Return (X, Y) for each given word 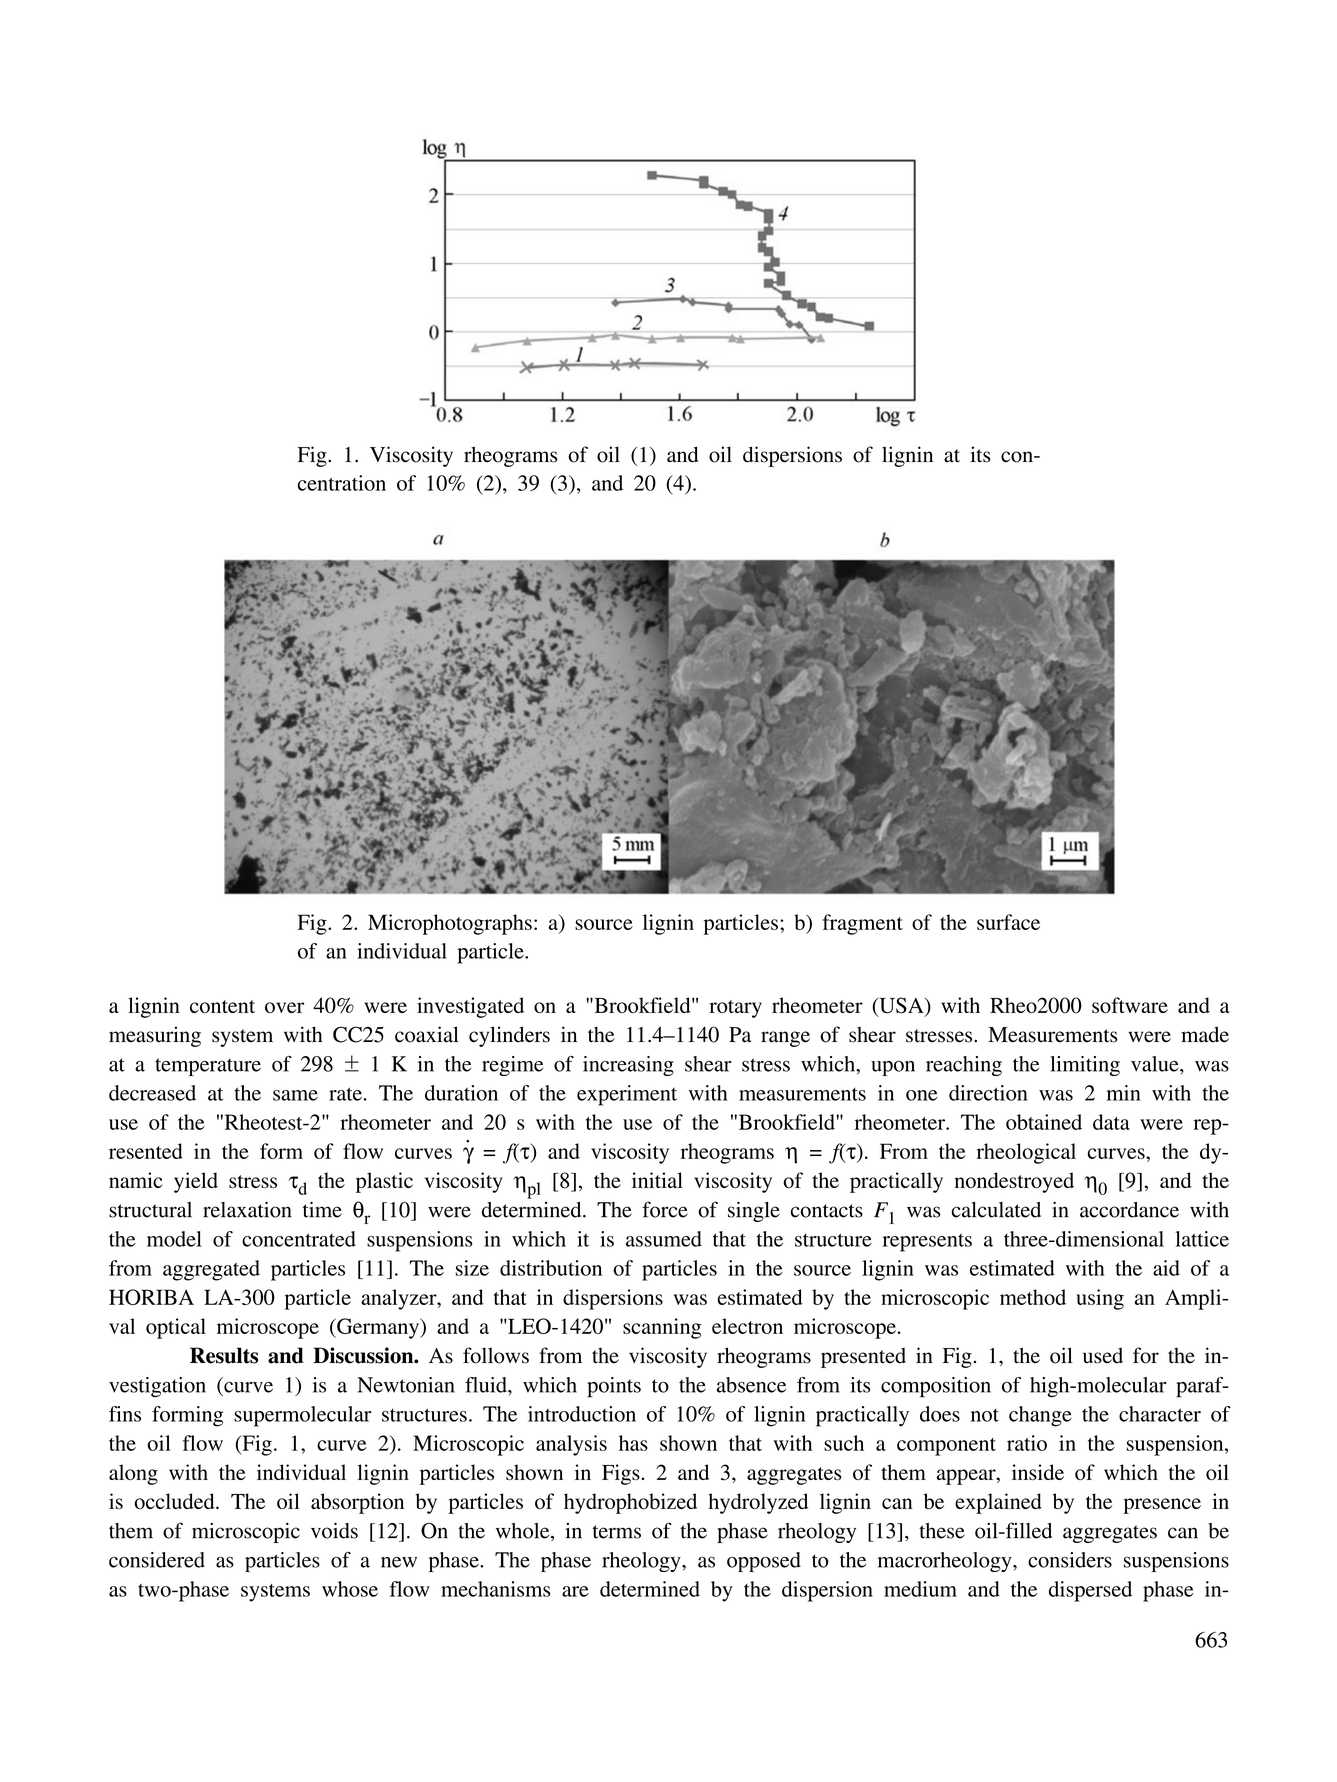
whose (350, 1589)
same (295, 1095)
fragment (863, 924)
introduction (582, 1414)
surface (1008, 922)
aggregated (211, 1270)
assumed (664, 1239)
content (222, 1006)
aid (1166, 1268)
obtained (1044, 1122)
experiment (627, 1095)
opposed (764, 1562)
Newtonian (406, 1385)
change (1040, 1416)
